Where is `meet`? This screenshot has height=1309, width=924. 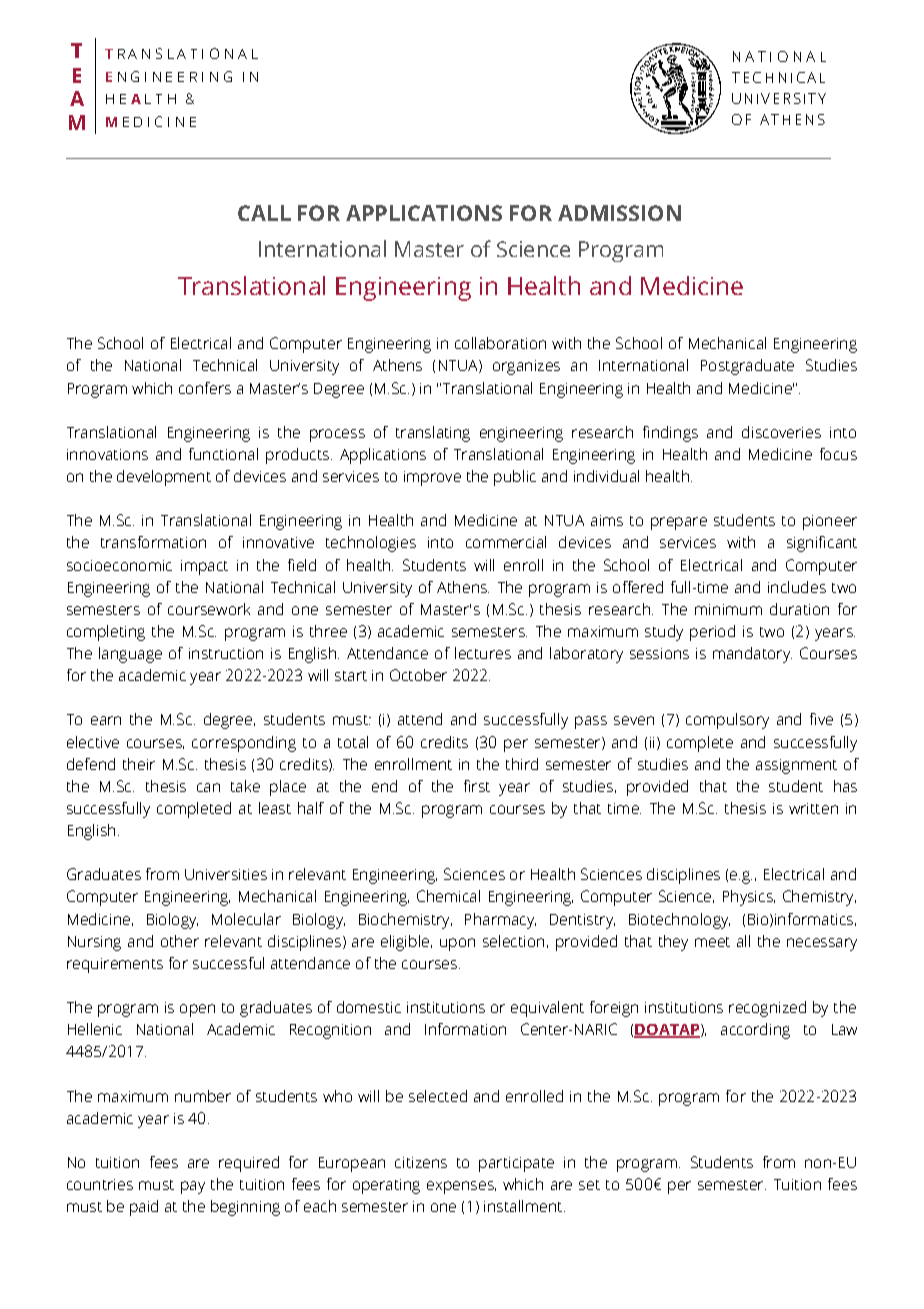 meet is located at coordinates (712, 942).
